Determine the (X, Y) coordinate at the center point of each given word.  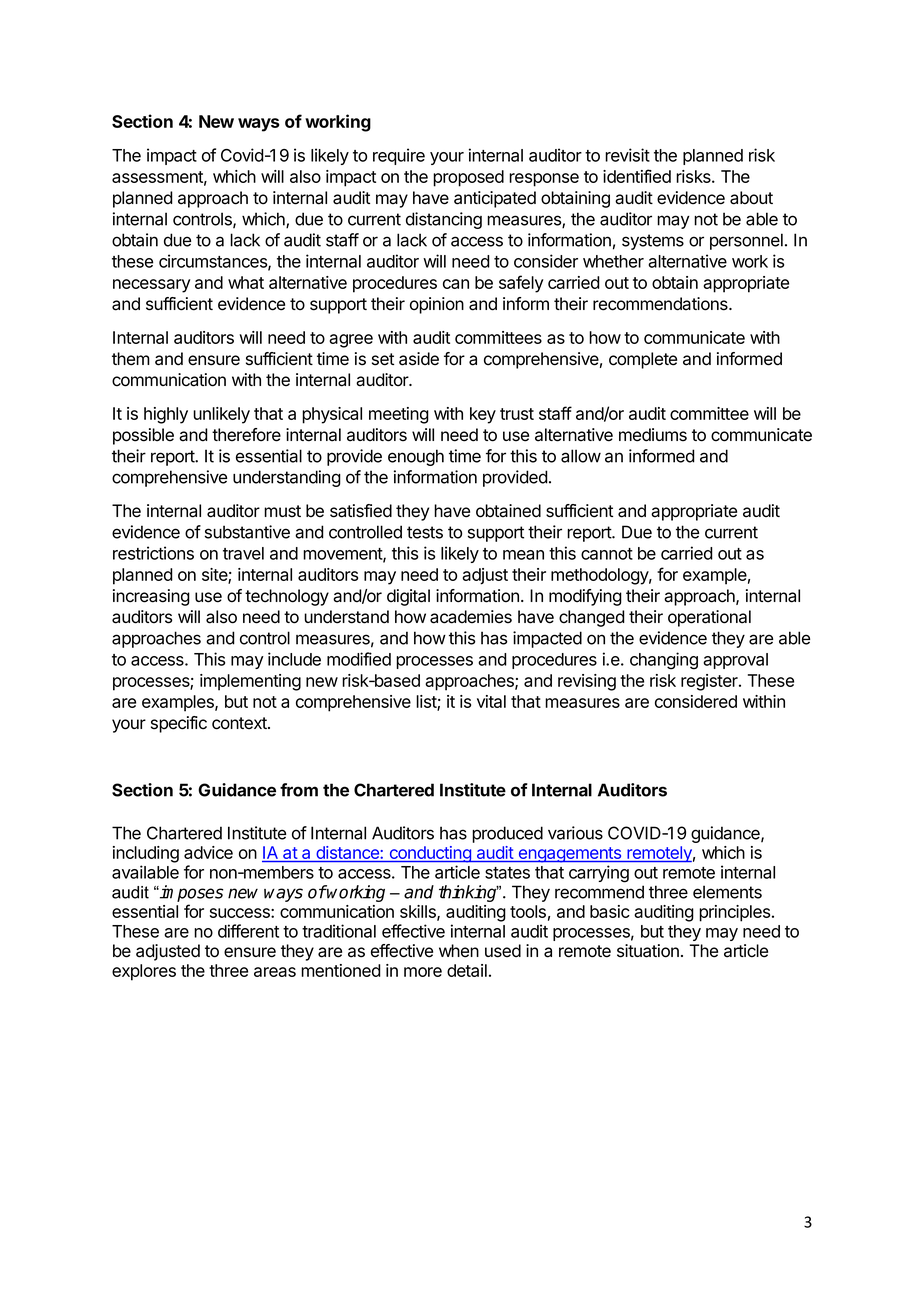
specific (179, 724)
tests (425, 532)
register (710, 682)
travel (243, 553)
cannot (607, 554)
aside (419, 359)
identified (637, 176)
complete (643, 360)
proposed (468, 178)
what (246, 282)
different (248, 931)
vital (491, 701)
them (131, 359)
